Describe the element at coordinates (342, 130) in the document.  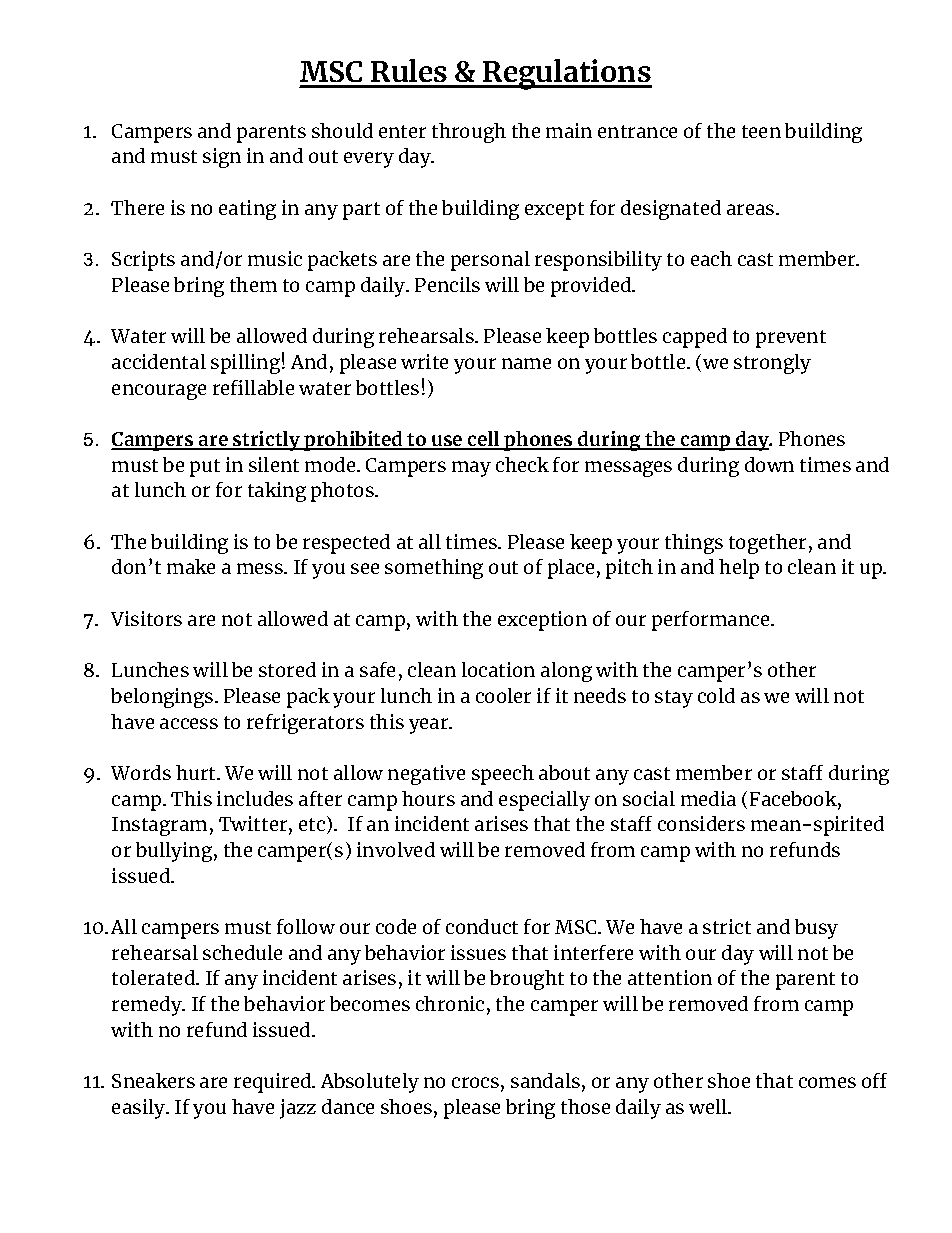
I see `should` at that location.
